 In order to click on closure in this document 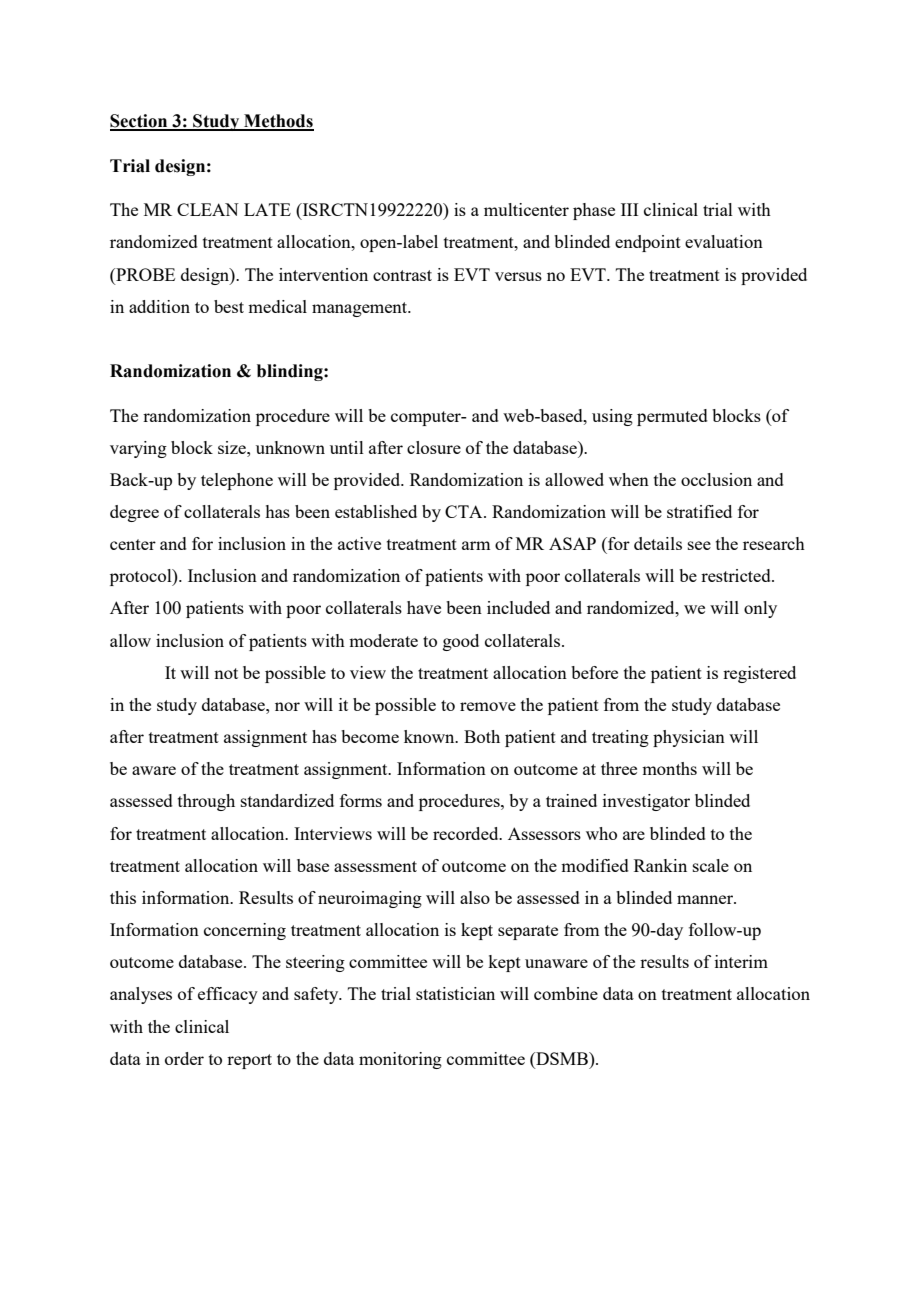, I will do `click(434, 447)`.
